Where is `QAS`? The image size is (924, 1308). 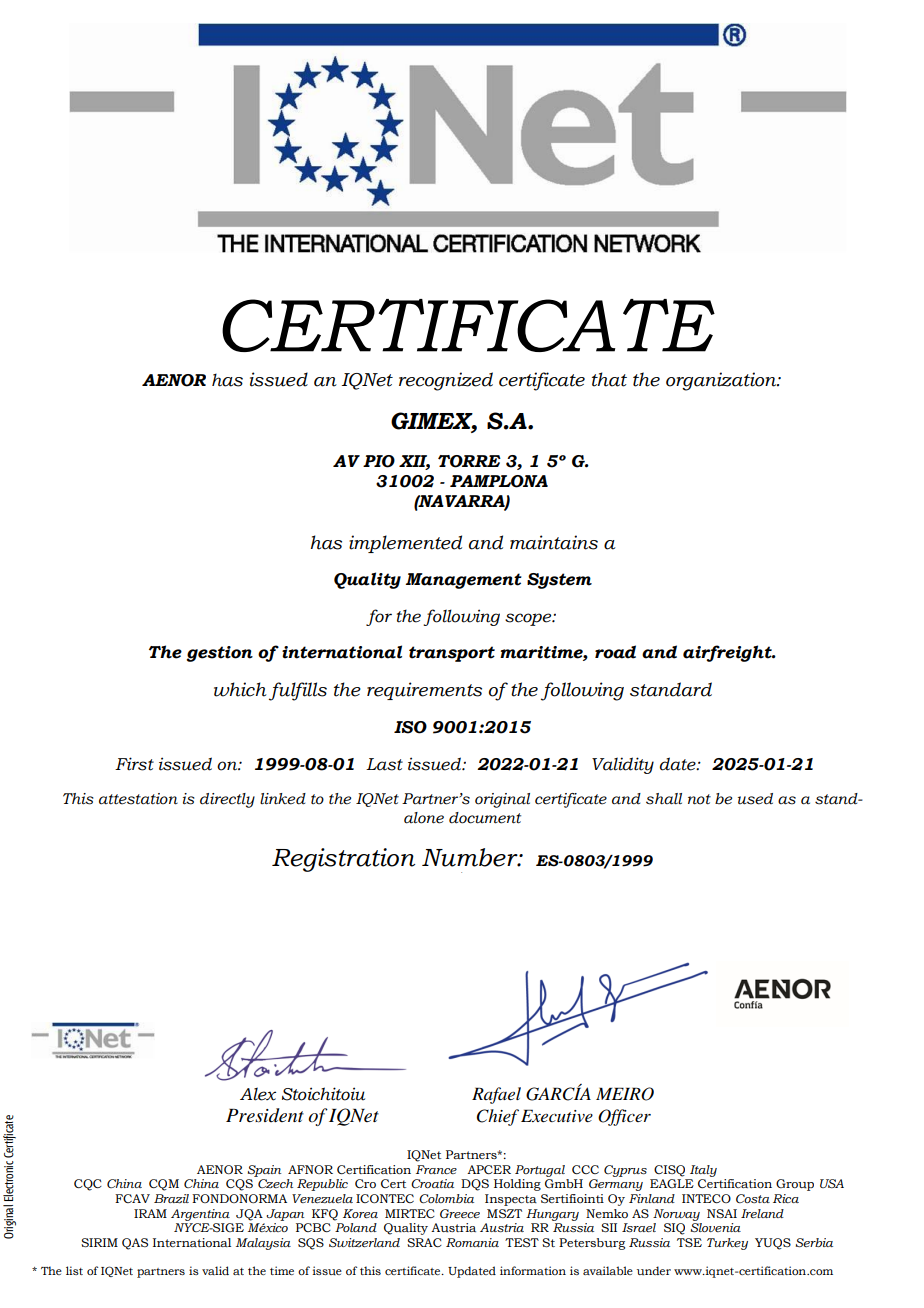
QAS is located at coordinates (135, 1244).
